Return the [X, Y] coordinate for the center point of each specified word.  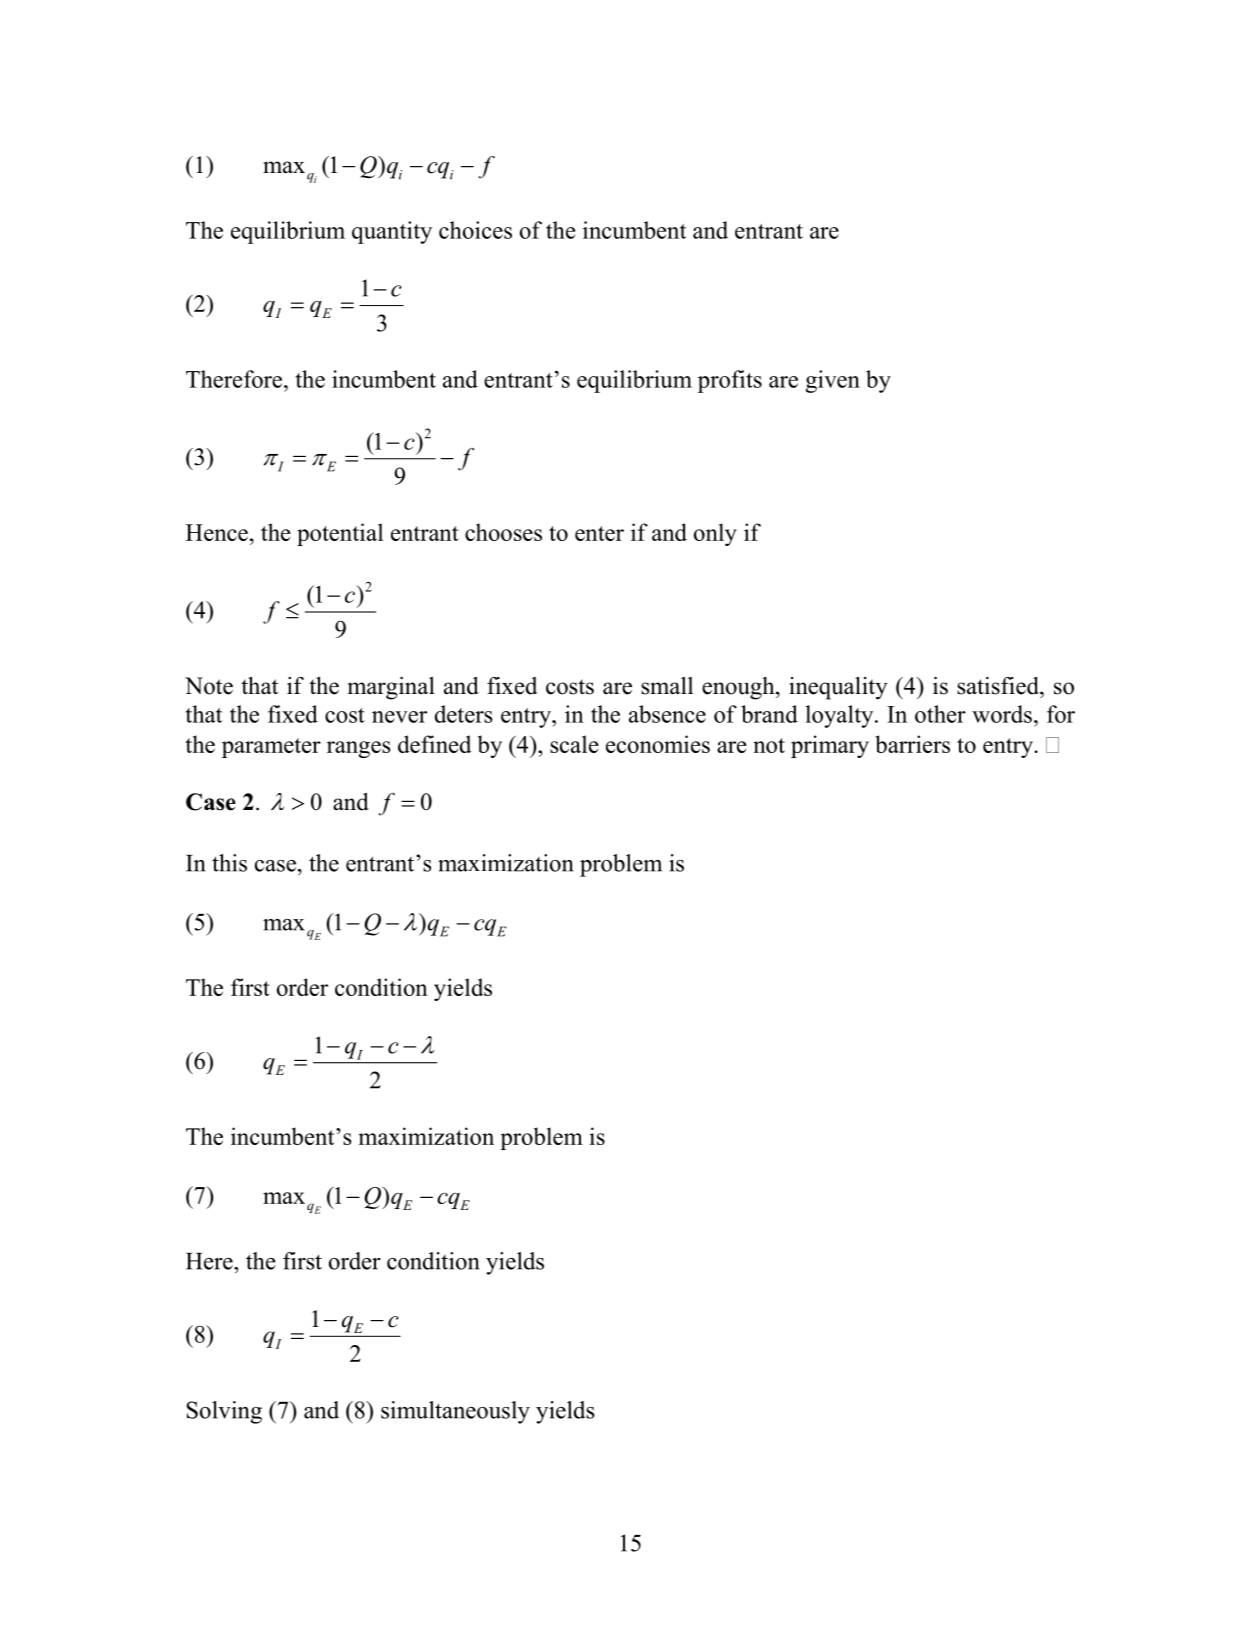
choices [475, 230]
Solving [224, 1412]
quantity [392, 232]
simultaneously [455, 1412]
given [832, 381]
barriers [912, 744]
